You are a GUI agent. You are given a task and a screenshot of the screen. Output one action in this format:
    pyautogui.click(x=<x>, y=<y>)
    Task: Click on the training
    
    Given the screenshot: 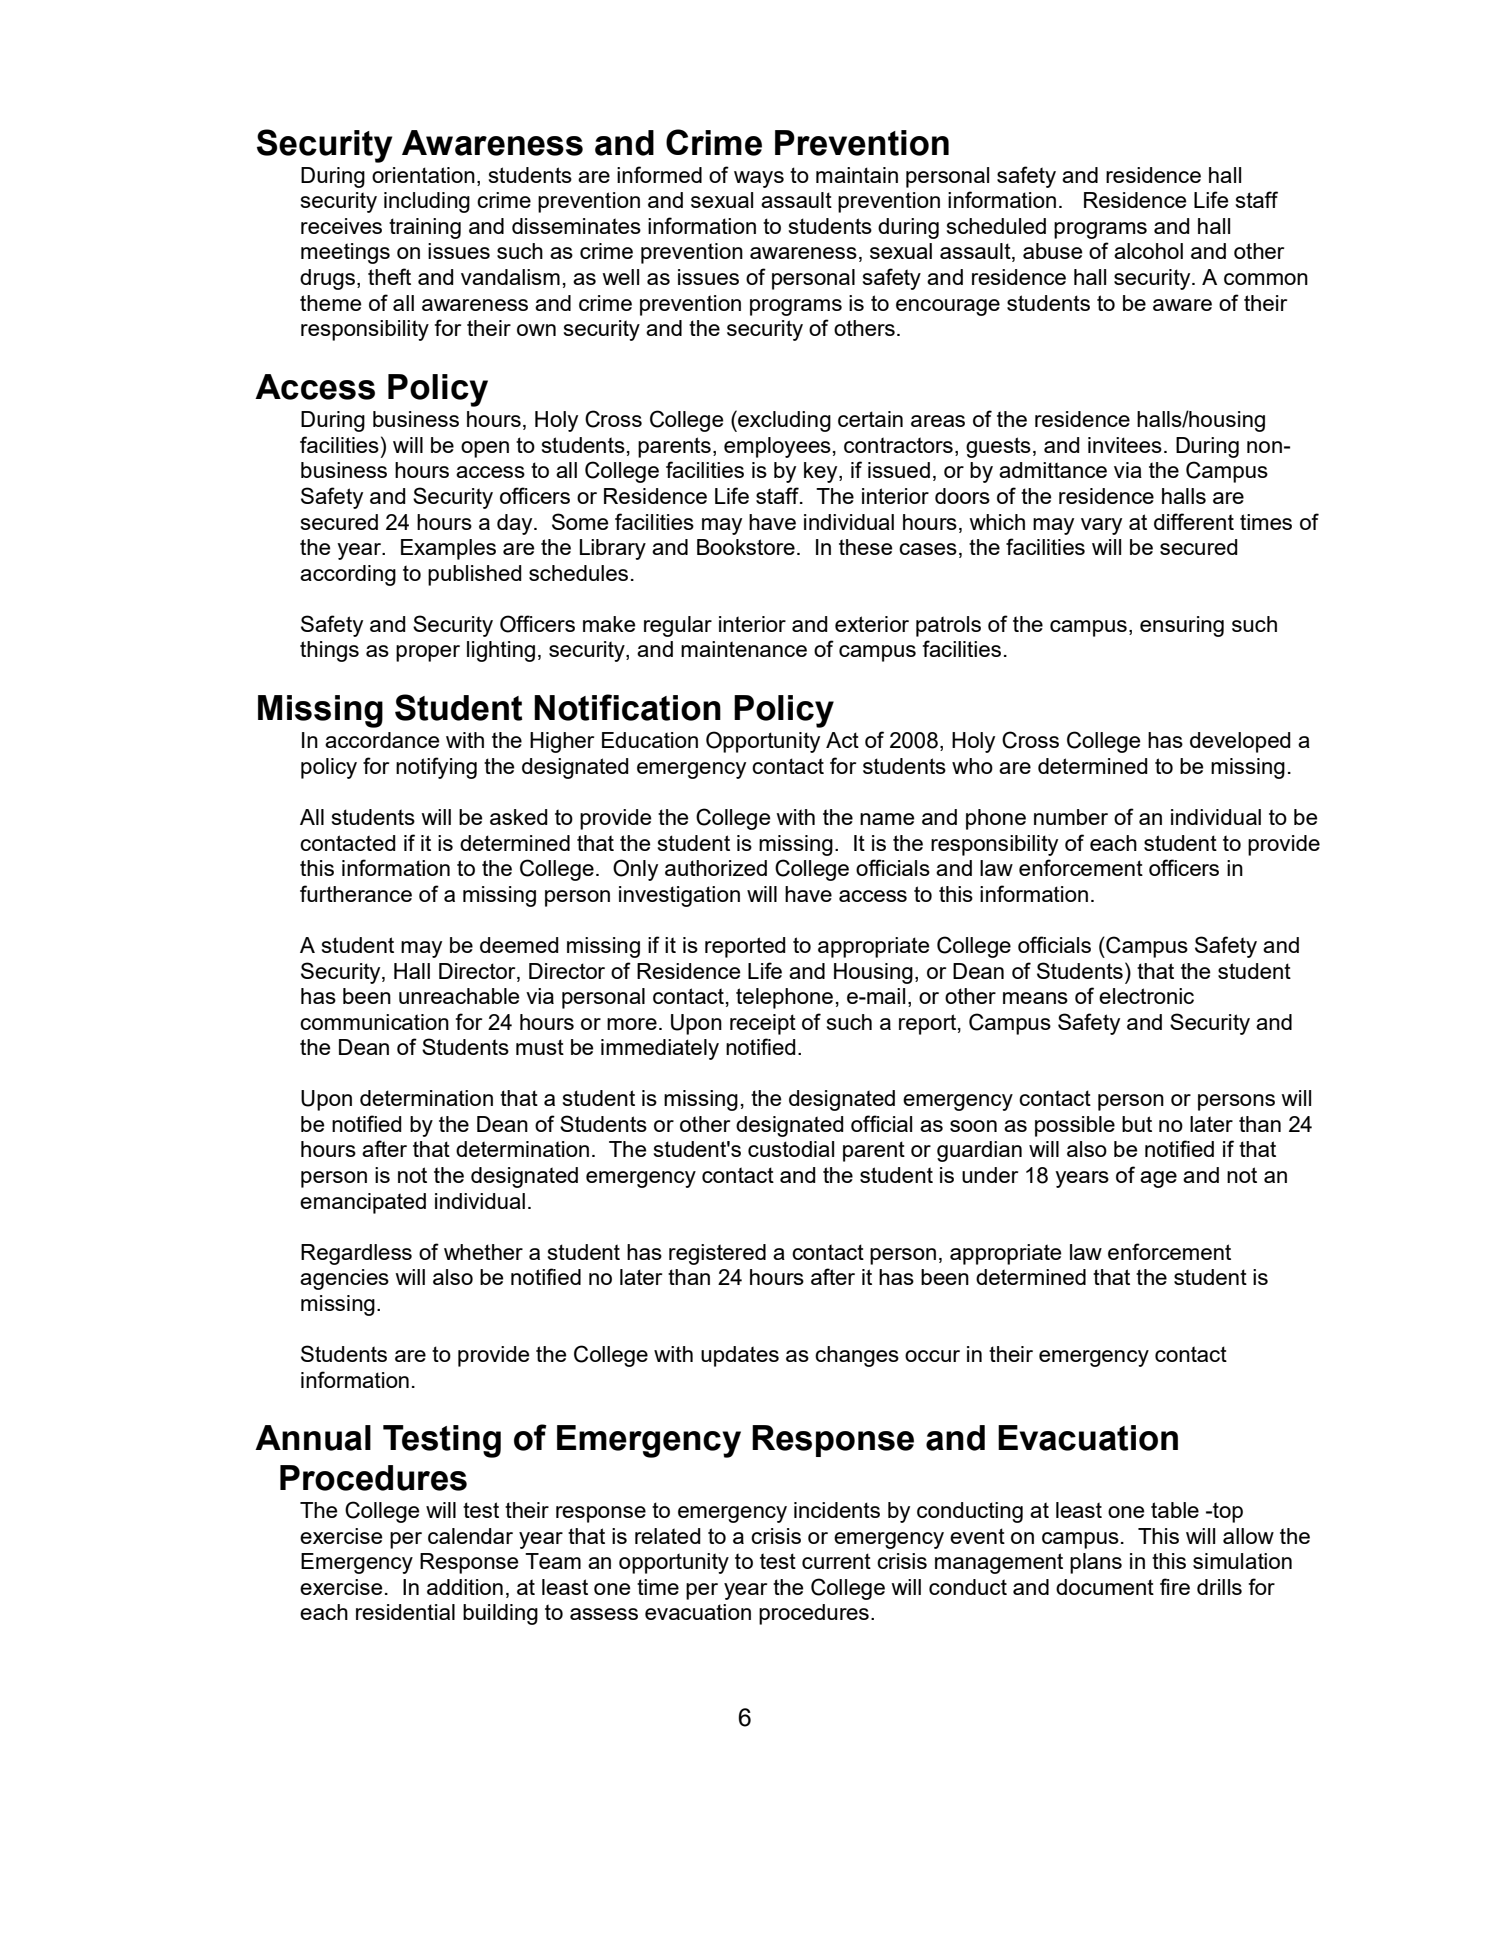 What is the action you would take?
    pyautogui.click(x=425, y=228)
